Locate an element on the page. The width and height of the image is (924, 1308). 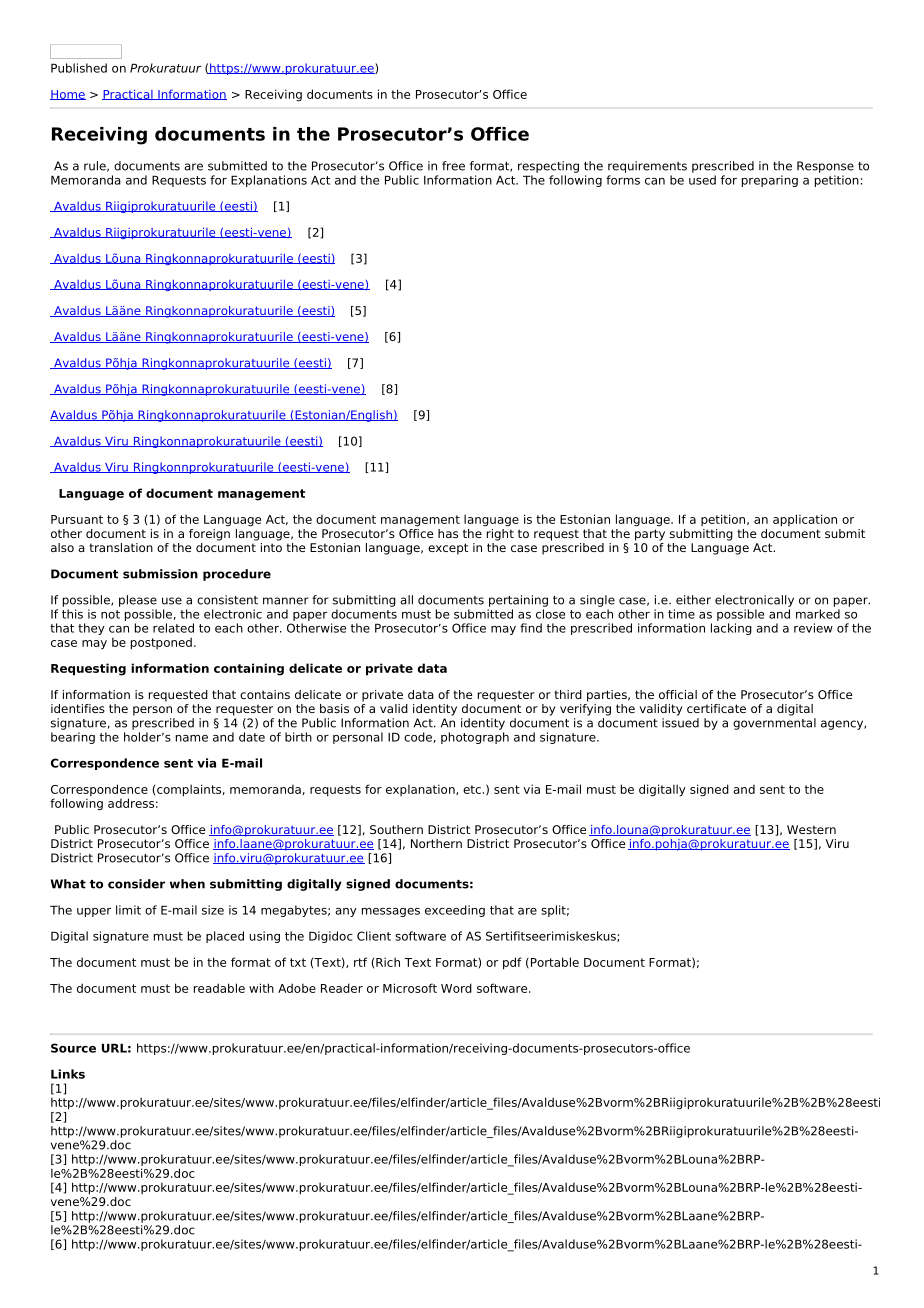
either is located at coordinates (693, 600).
